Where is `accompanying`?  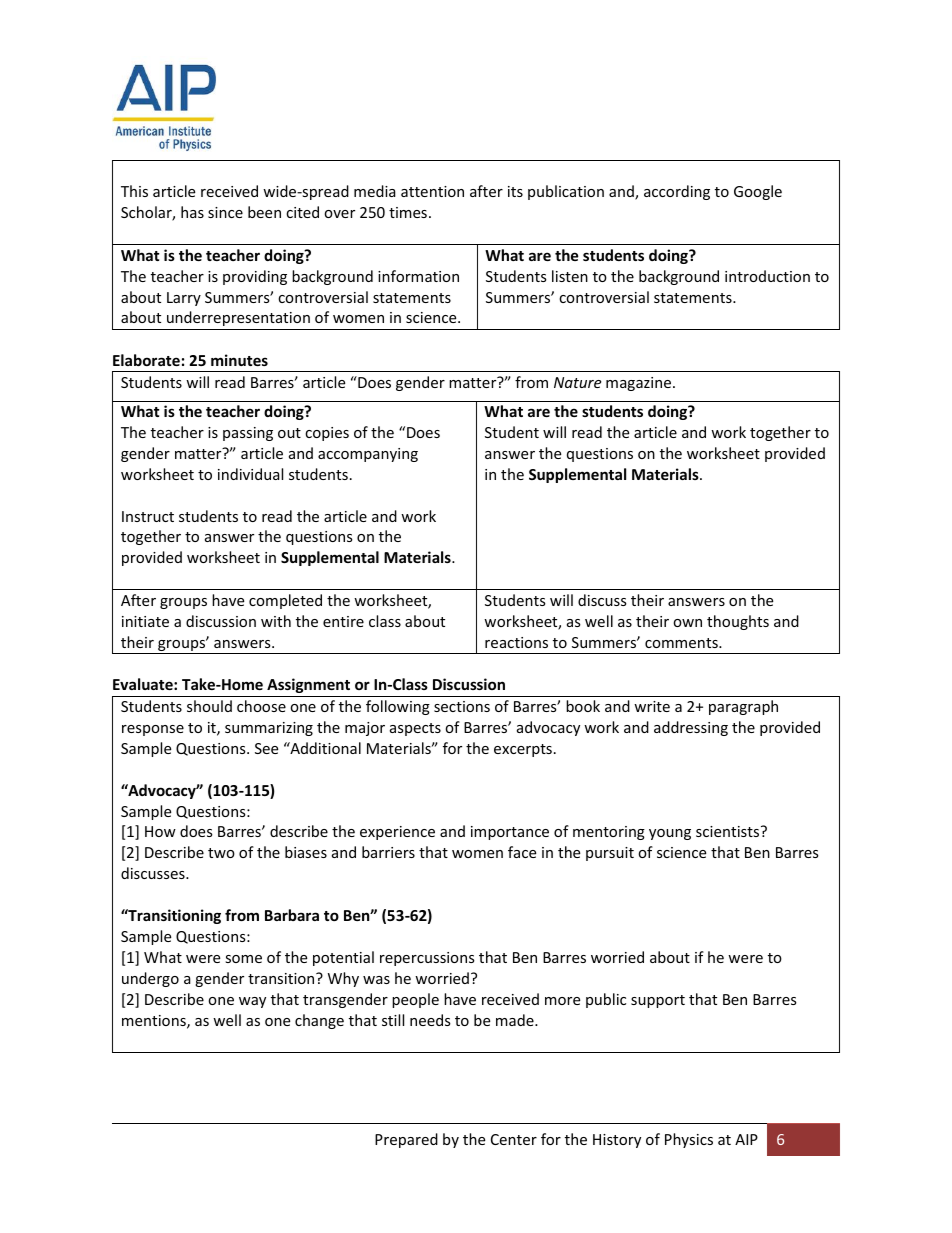 accompanying is located at coordinates (368, 455).
